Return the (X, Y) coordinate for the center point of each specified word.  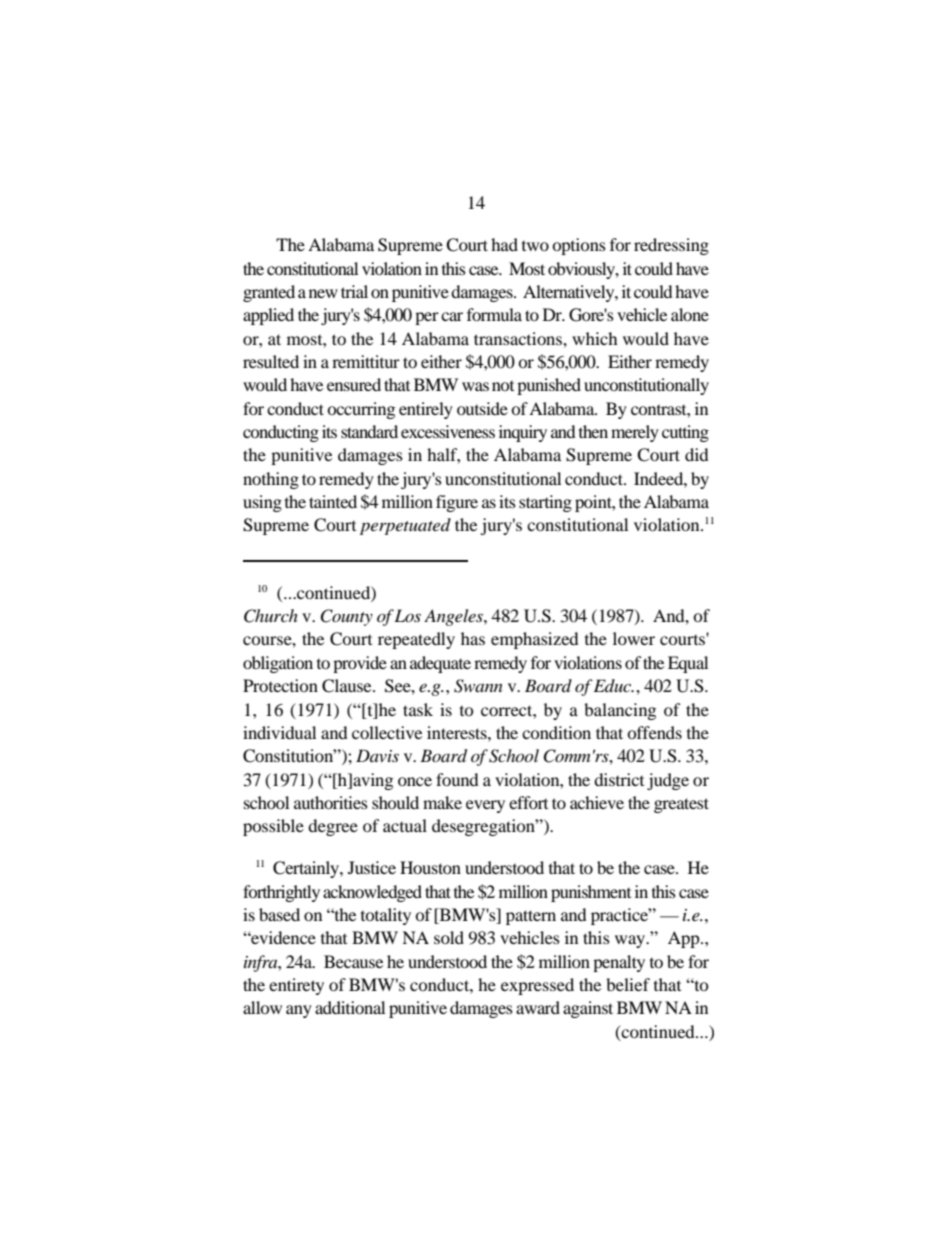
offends (654, 732)
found (457, 779)
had (504, 244)
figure (457, 503)
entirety (296, 986)
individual (279, 732)
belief (628, 984)
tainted (333, 501)
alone (690, 314)
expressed (537, 986)
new (323, 293)
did (697, 454)
